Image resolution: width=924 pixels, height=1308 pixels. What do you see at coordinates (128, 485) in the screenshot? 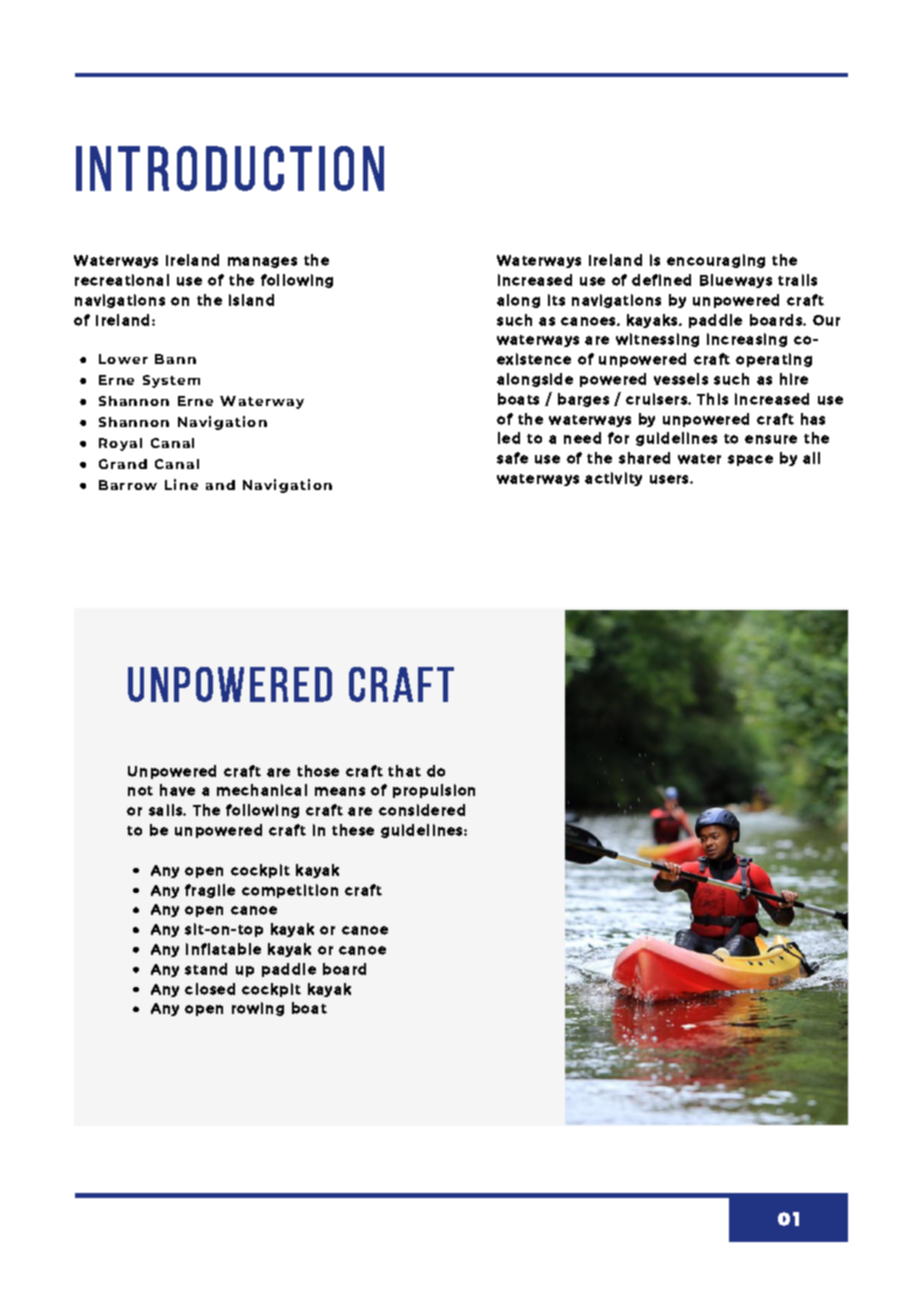
I see `Barrow` at bounding box center [128, 485].
